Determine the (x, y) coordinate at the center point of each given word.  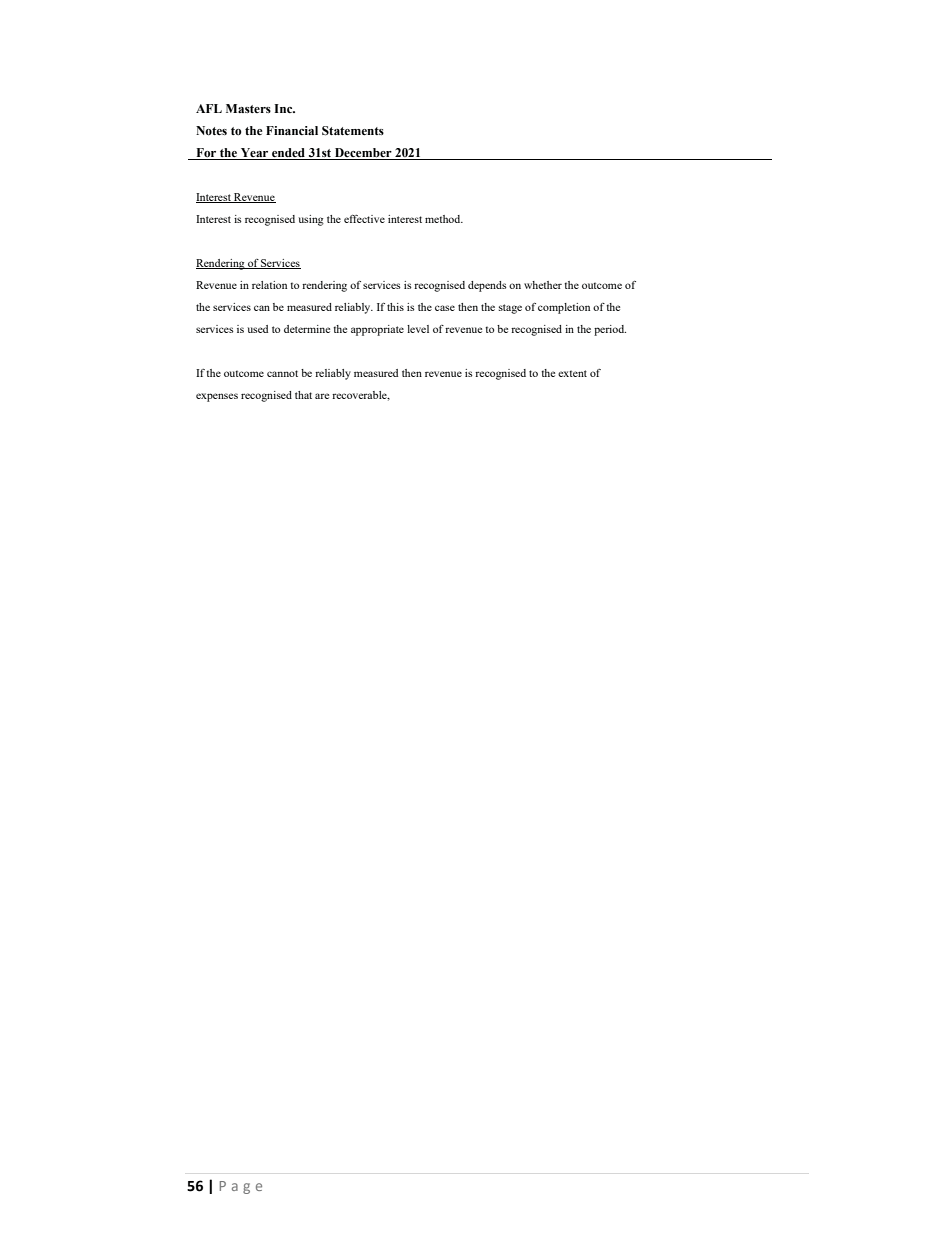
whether (543, 285)
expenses (217, 397)
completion (564, 308)
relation (269, 285)
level (418, 329)
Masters (248, 108)
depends (487, 286)
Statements (353, 131)
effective (364, 219)
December (363, 152)
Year (254, 152)
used (257, 329)
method (444, 219)
